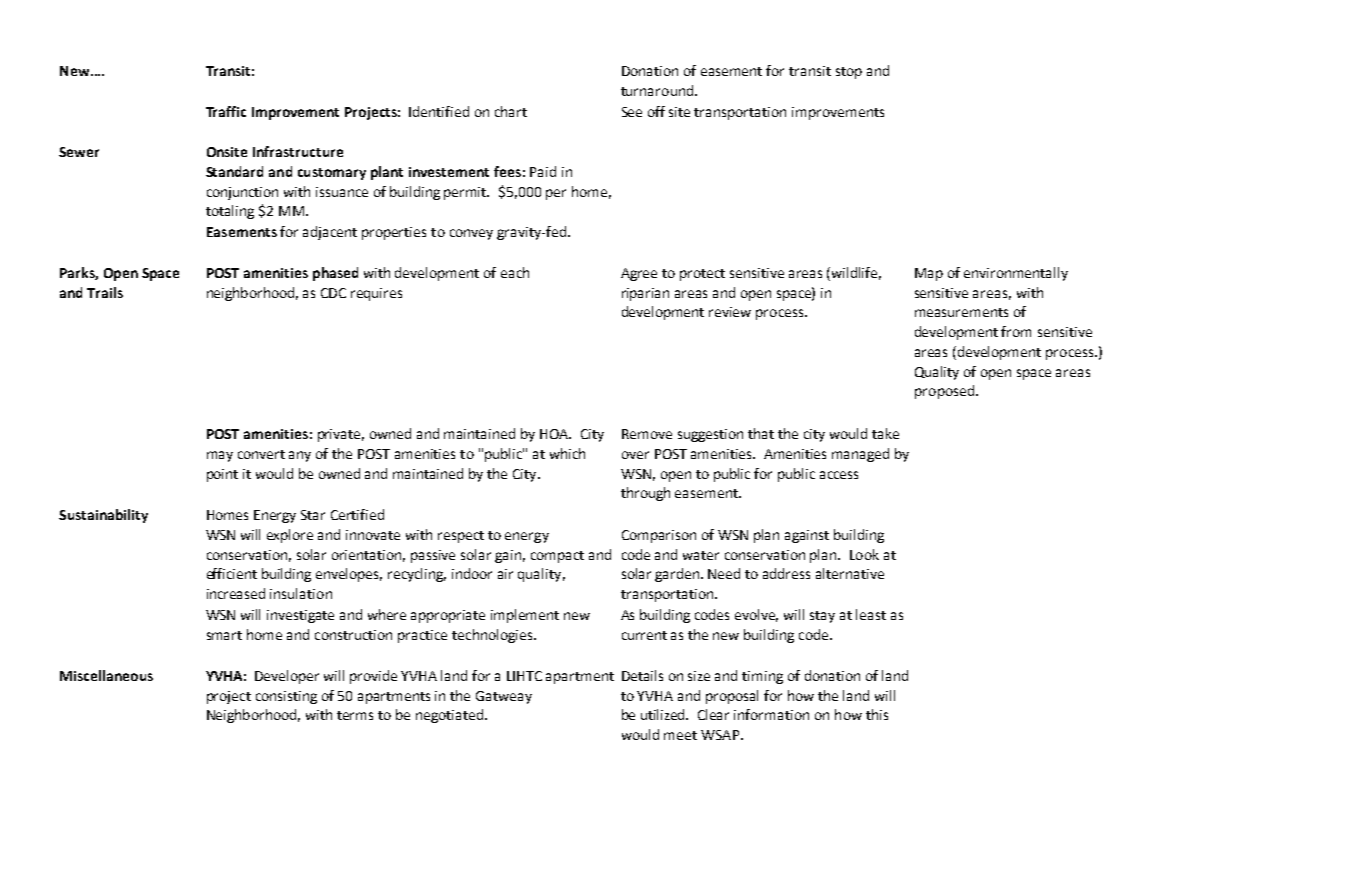 This screenshot has width=1372, height=887. I want to click on chart, so click(511, 111).
